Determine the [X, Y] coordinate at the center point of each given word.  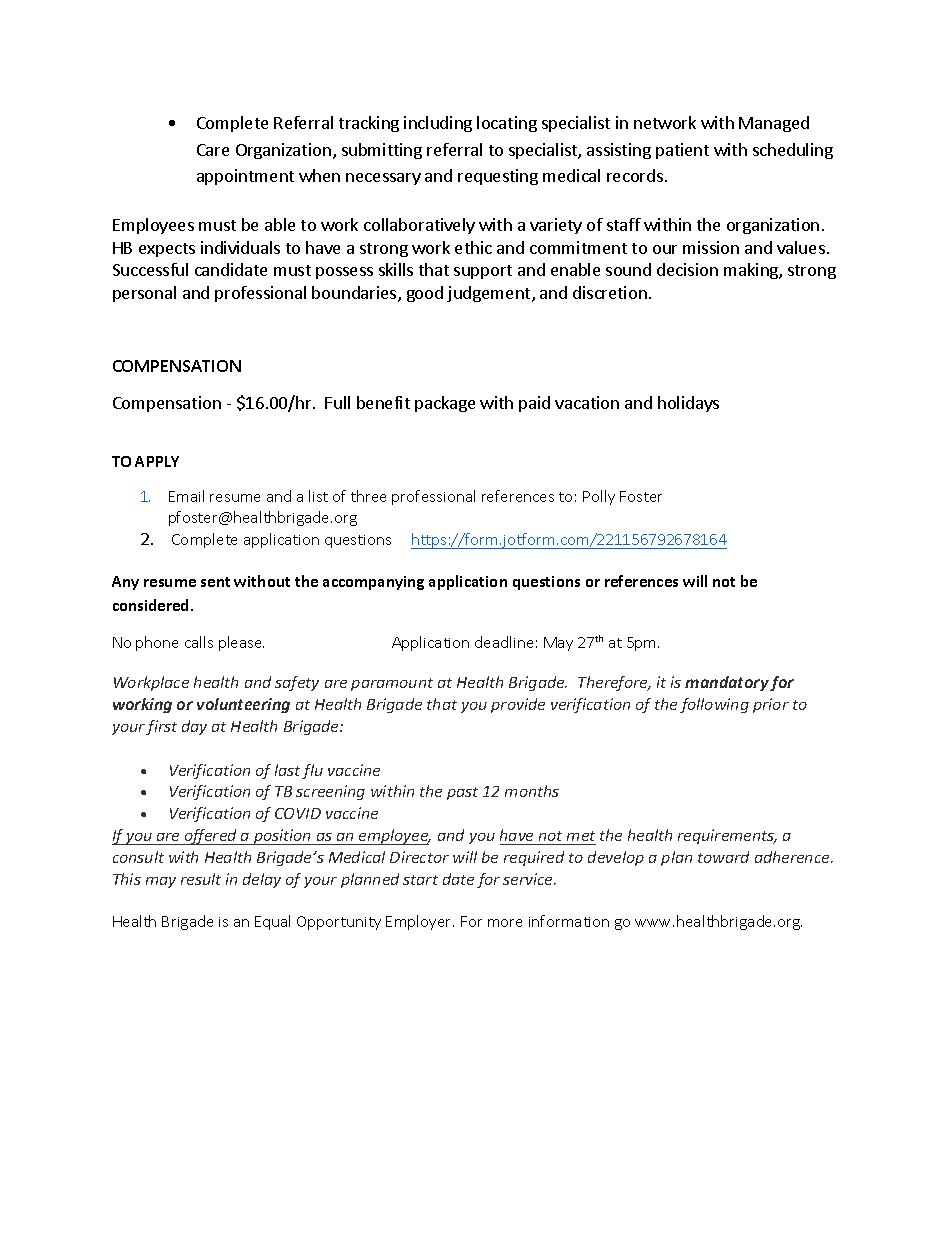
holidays [688, 404]
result [201, 879]
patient [682, 151]
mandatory [727, 683]
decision [687, 269]
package [445, 404]
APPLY [157, 461]
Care [213, 150]
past [462, 793]
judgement [490, 294]
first [161, 727]
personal [144, 294]
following [714, 705]
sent [215, 582]
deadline [504, 642]
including [438, 124]
